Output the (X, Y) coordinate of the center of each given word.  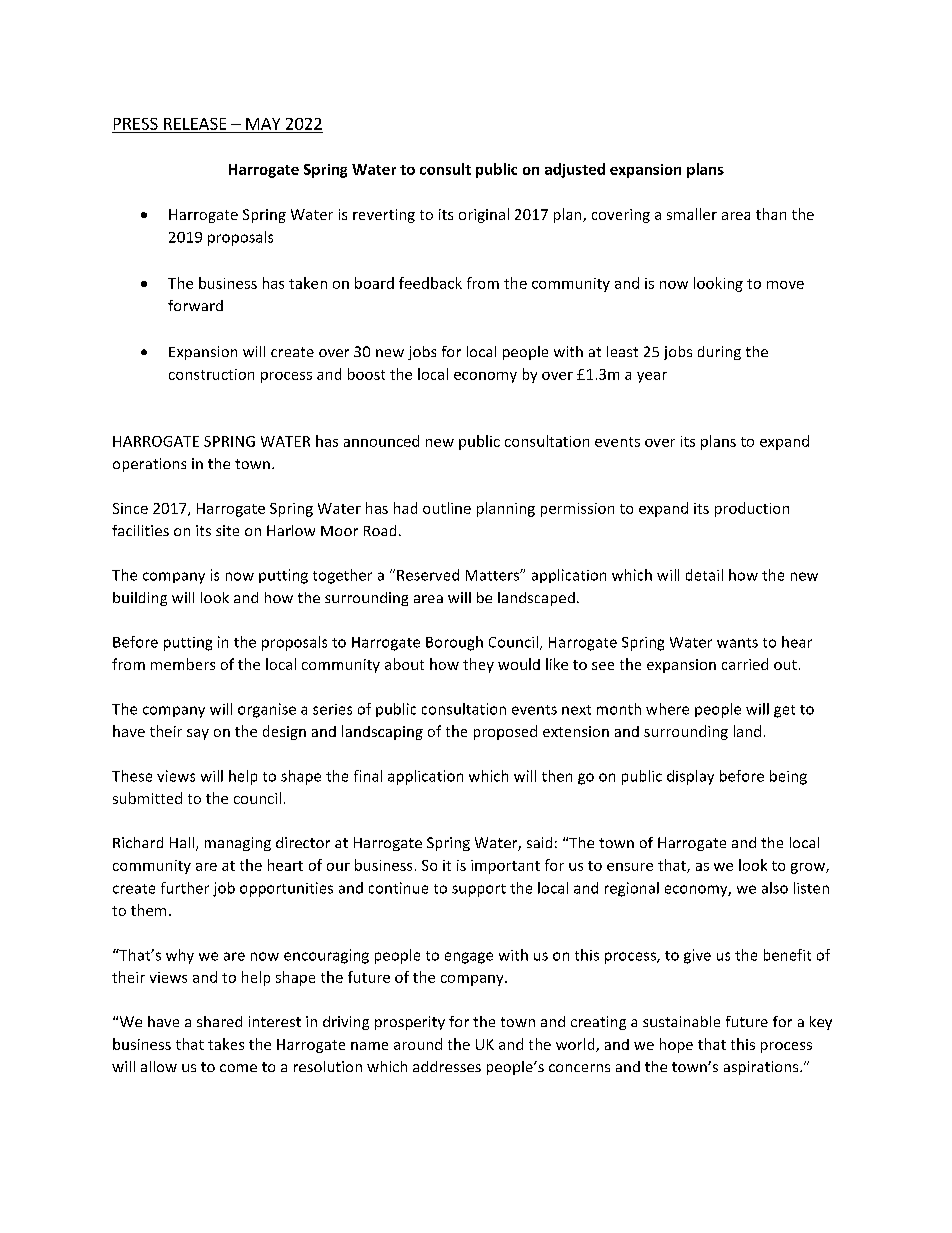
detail (704, 575)
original (484, 215)
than (771, 214)
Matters (493, 575)
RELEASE (195, 124)
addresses (447, 1066)
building (140, 599)
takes (226, 1044)
